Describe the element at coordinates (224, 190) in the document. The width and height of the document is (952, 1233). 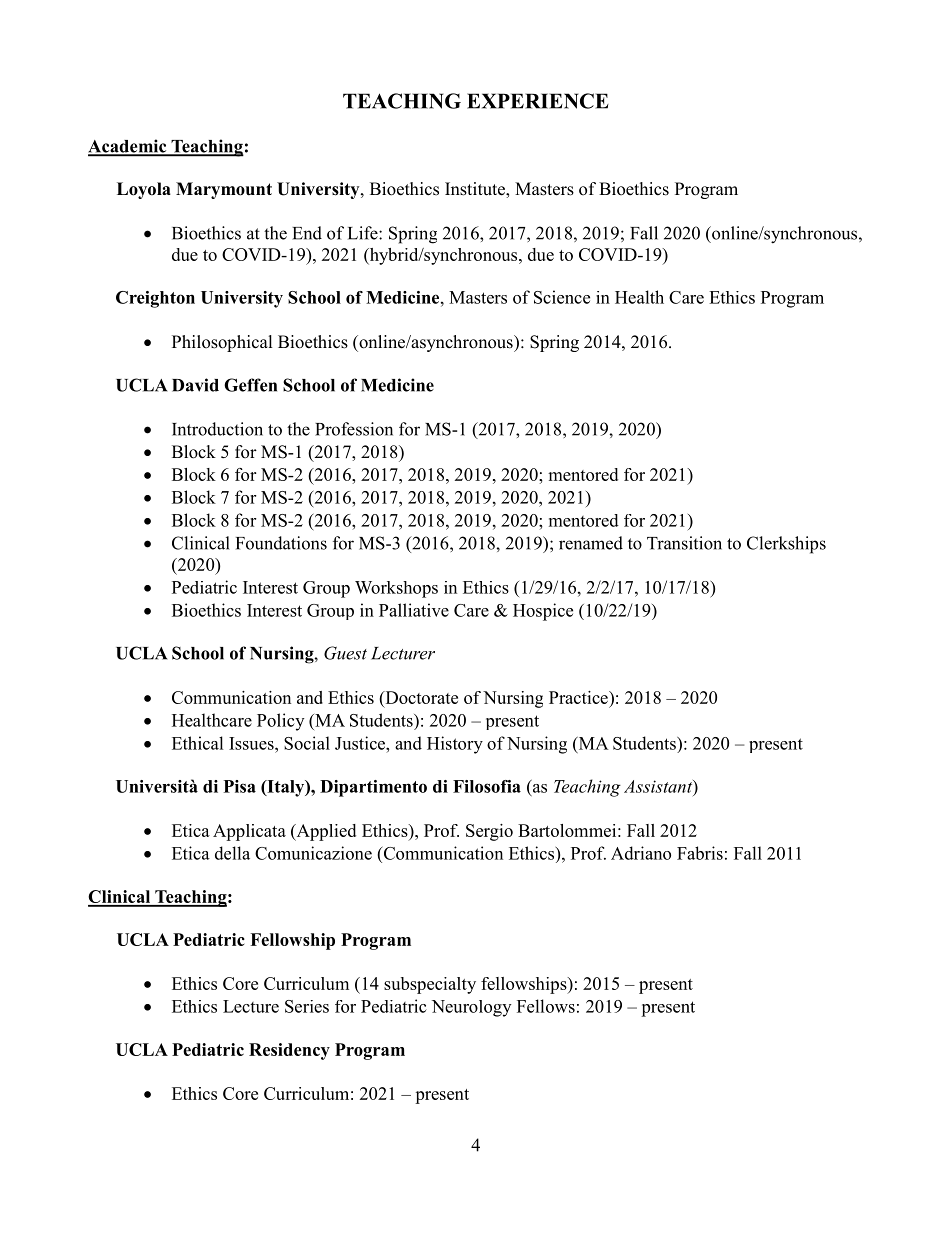
I see `Marymount` at that location.
